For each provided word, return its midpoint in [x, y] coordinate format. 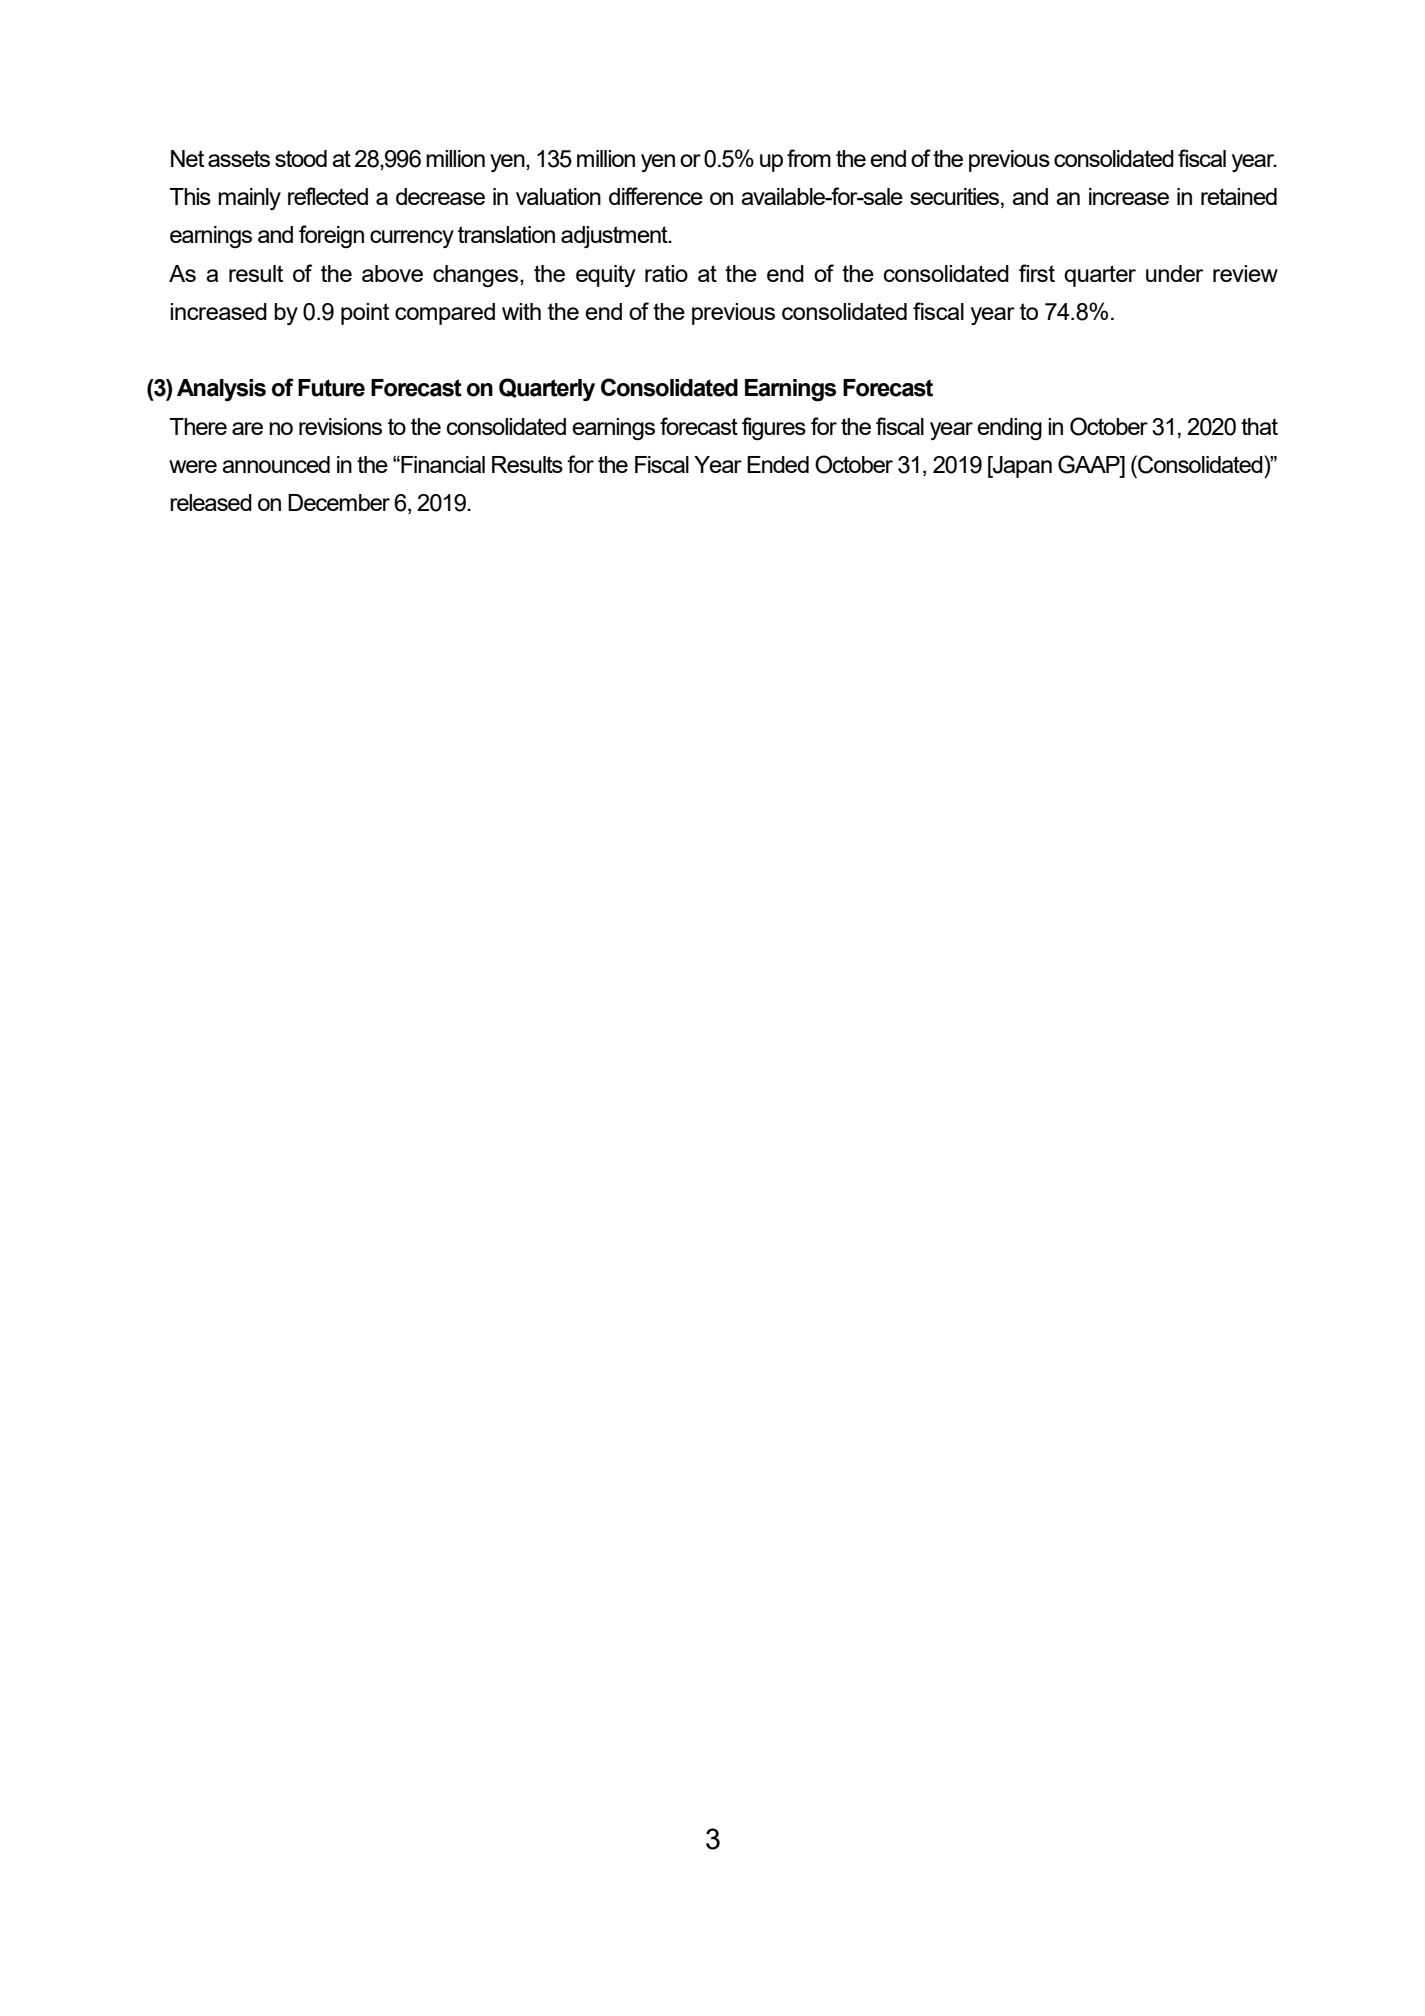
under [1174, 273]
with [521, 311]
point [365, 314]
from [809, 158]
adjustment [615, 237]
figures [774, 429]
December [339, 502]
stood [301, 158]
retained [1239, 196]
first [1037, 273]
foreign [331, 236]
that [1259, 426]
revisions [340, 426]
